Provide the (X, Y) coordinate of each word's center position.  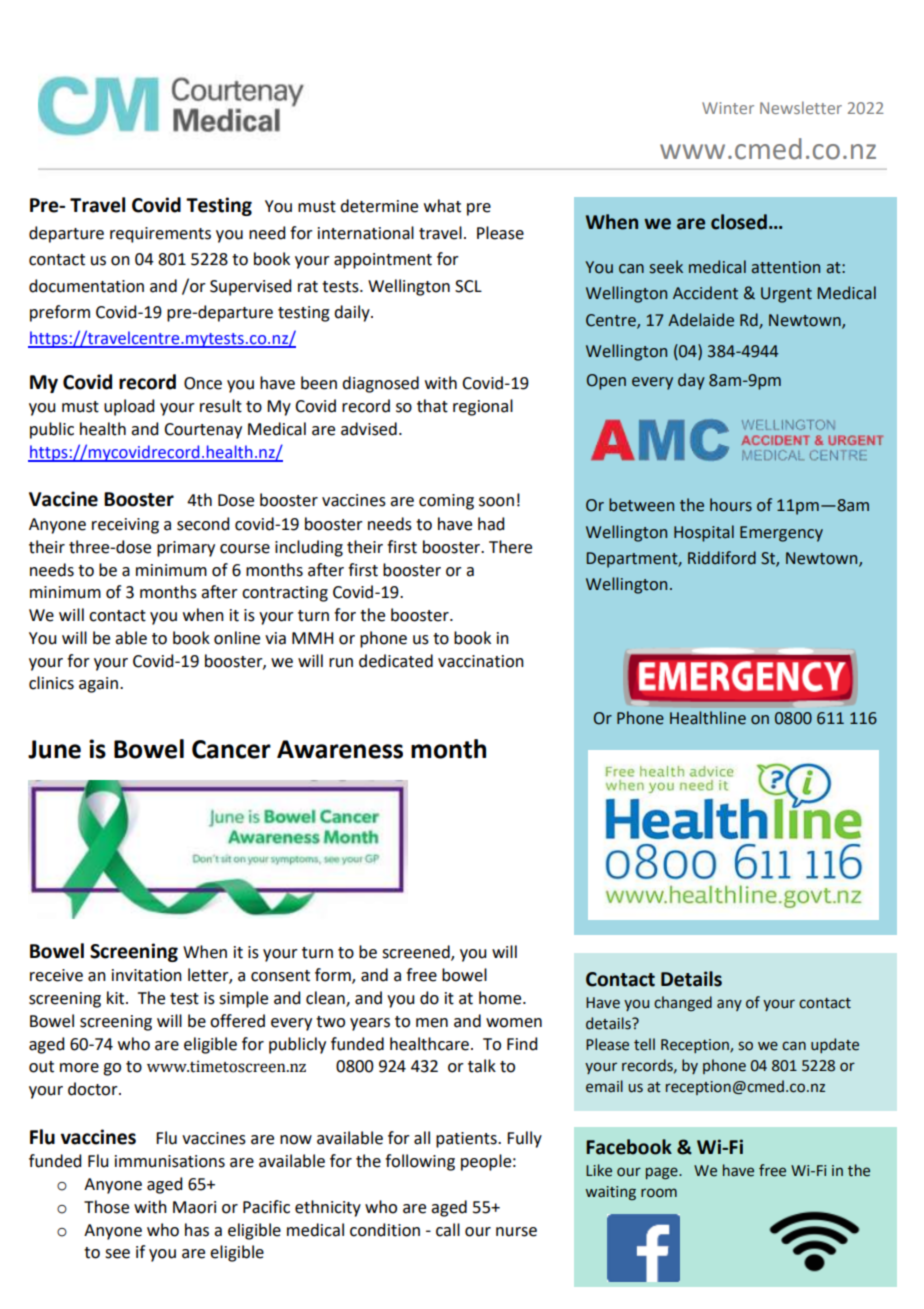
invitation (147, 975)
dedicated (396, 661)
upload (129, 407)
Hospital (704, 533)
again (98, 685)
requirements (160, 235)
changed (683, 1004)
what (442, 206)
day (691, 381)
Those (106, 1207)
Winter (728, 108)
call (448, 1230)
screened (417, 952)
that (432, 406)
